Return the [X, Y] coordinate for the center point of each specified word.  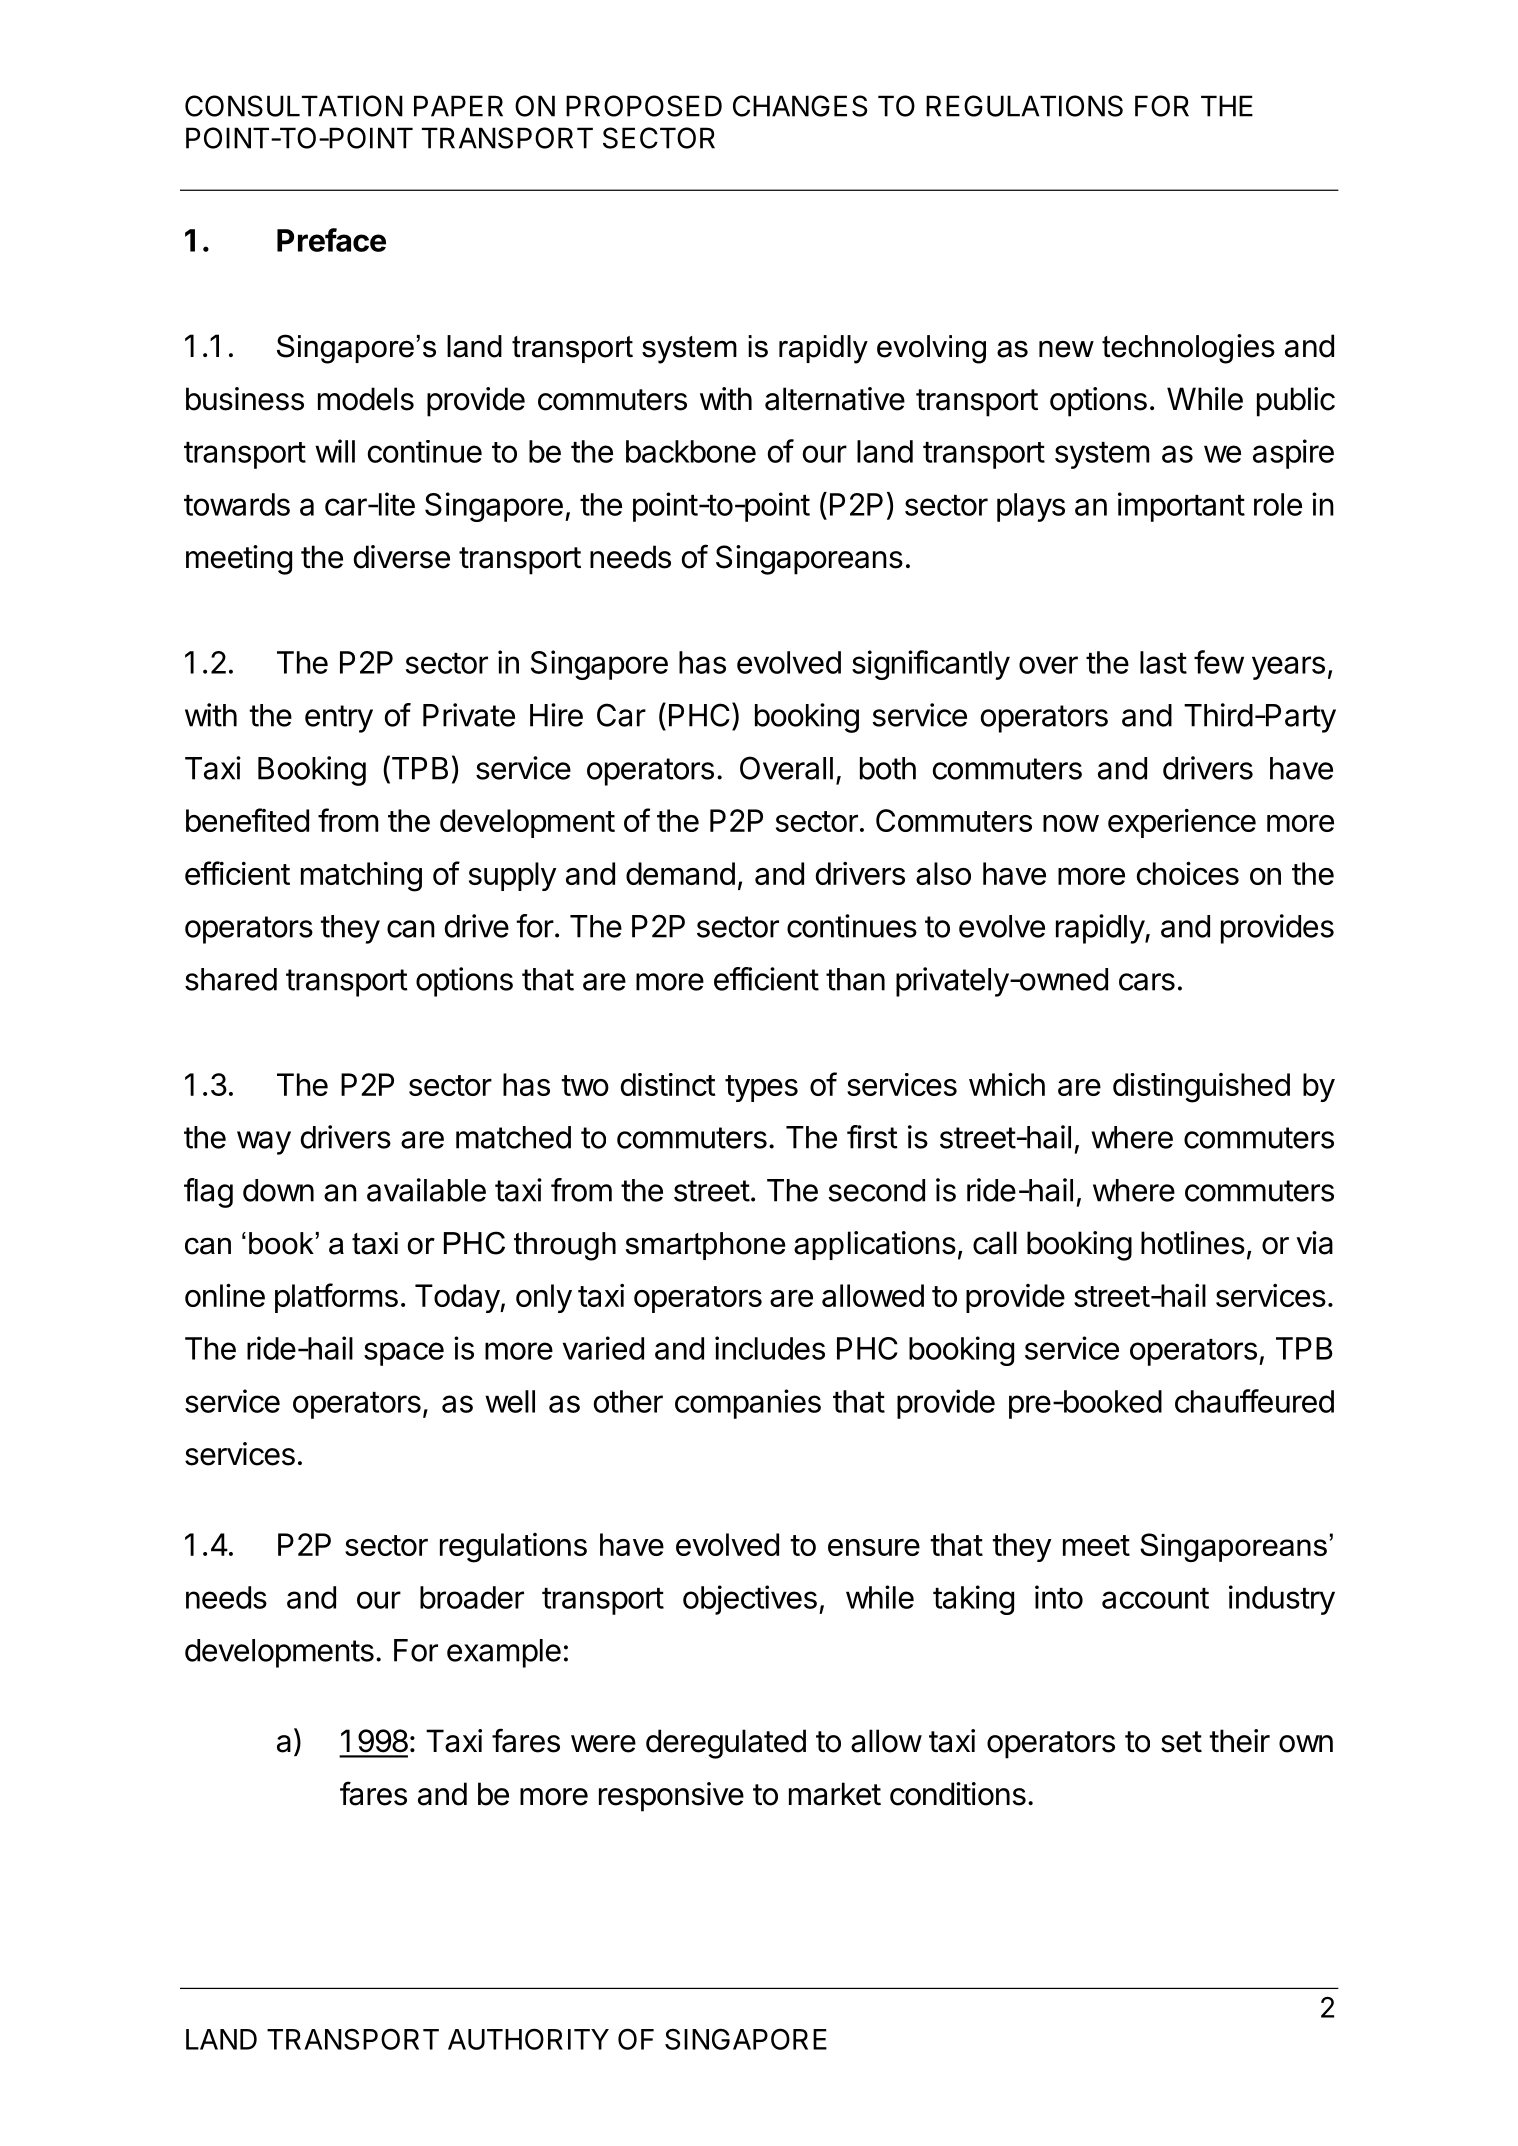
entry [339, 719]
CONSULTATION [294, 106]
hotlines [1193, 1243]
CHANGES [800, 106]
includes [770, 1348]
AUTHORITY [528, 2039]
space [404, 1354]
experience [1182, 823]
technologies [1188, 349]
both [888, 768]
